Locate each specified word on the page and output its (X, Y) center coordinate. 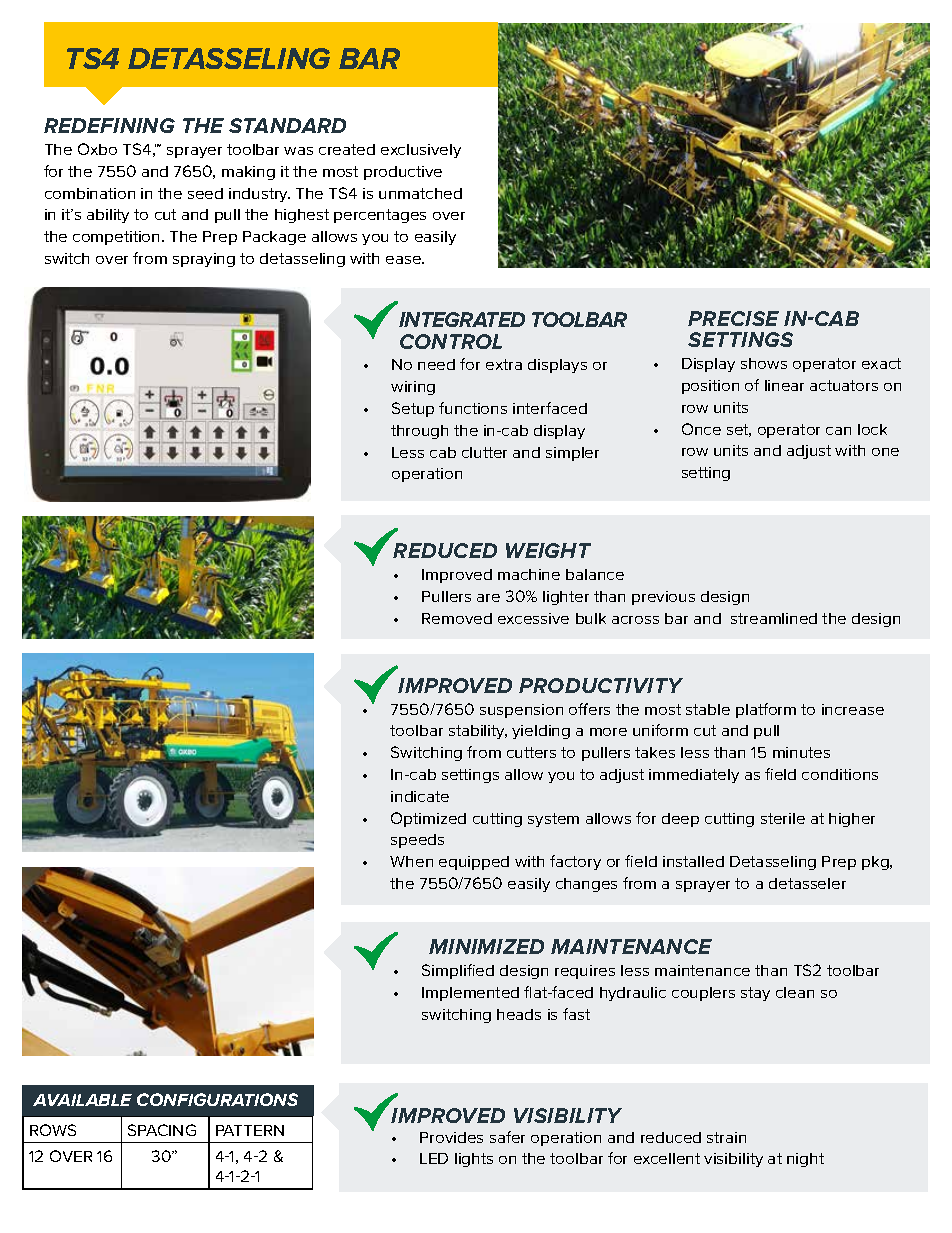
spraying (204, 260)
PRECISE (733, 318)
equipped (474, 863)
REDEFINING (109, 125)
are (488, 598)
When (411, 861)
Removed (457, 618)
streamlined (774, 618)
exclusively (421, 151)
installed (693, 861)
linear (784, 385)
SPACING (162, 1130)
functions (473, 408)
